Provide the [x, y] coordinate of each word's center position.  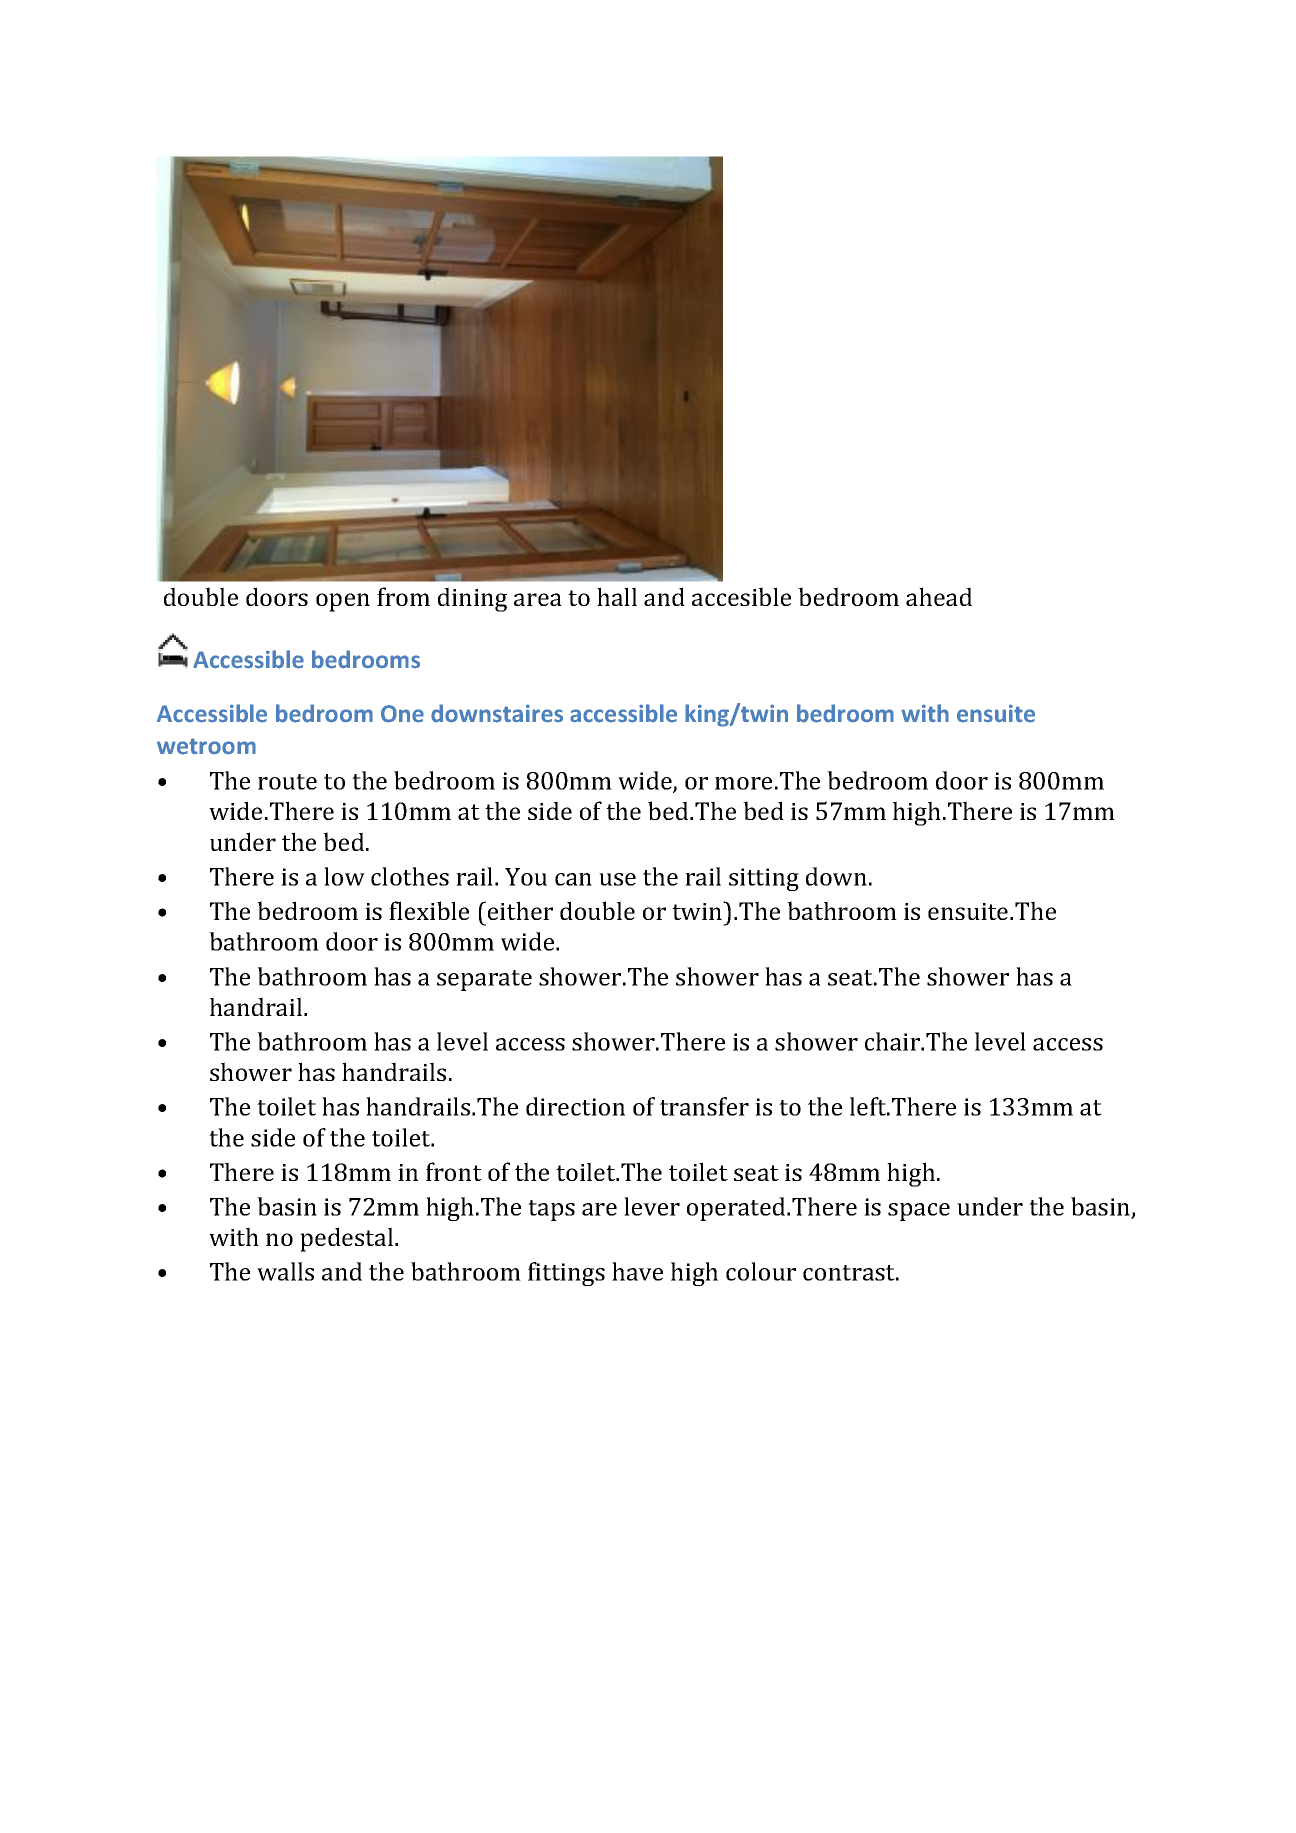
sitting [764, 879]
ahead [939, 596]
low [344, 876]
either [520, 910]
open [343, 602]
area [538, 599]
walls [285, 1271]
